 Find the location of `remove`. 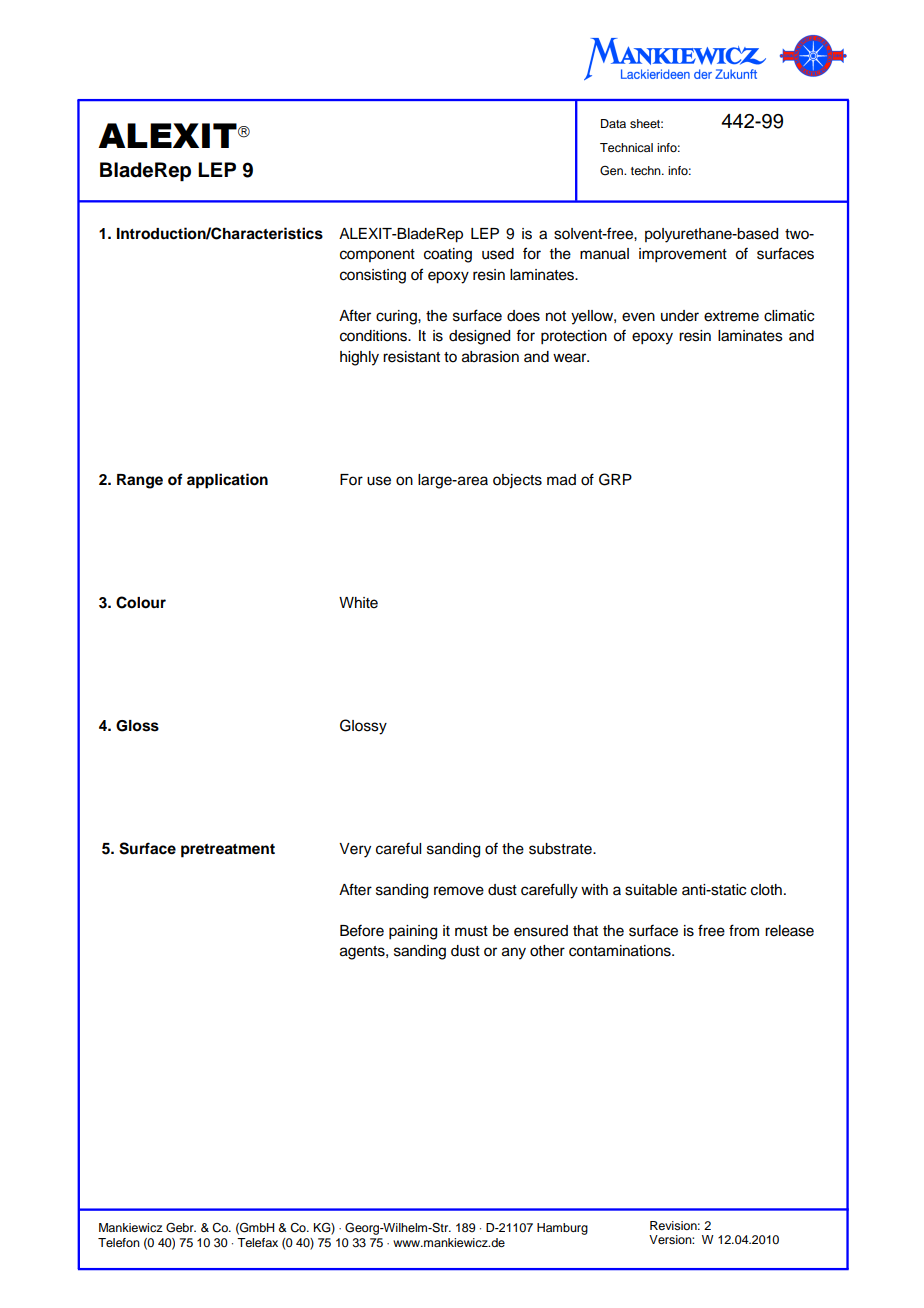

remove is located at coordinates (459, 891).
